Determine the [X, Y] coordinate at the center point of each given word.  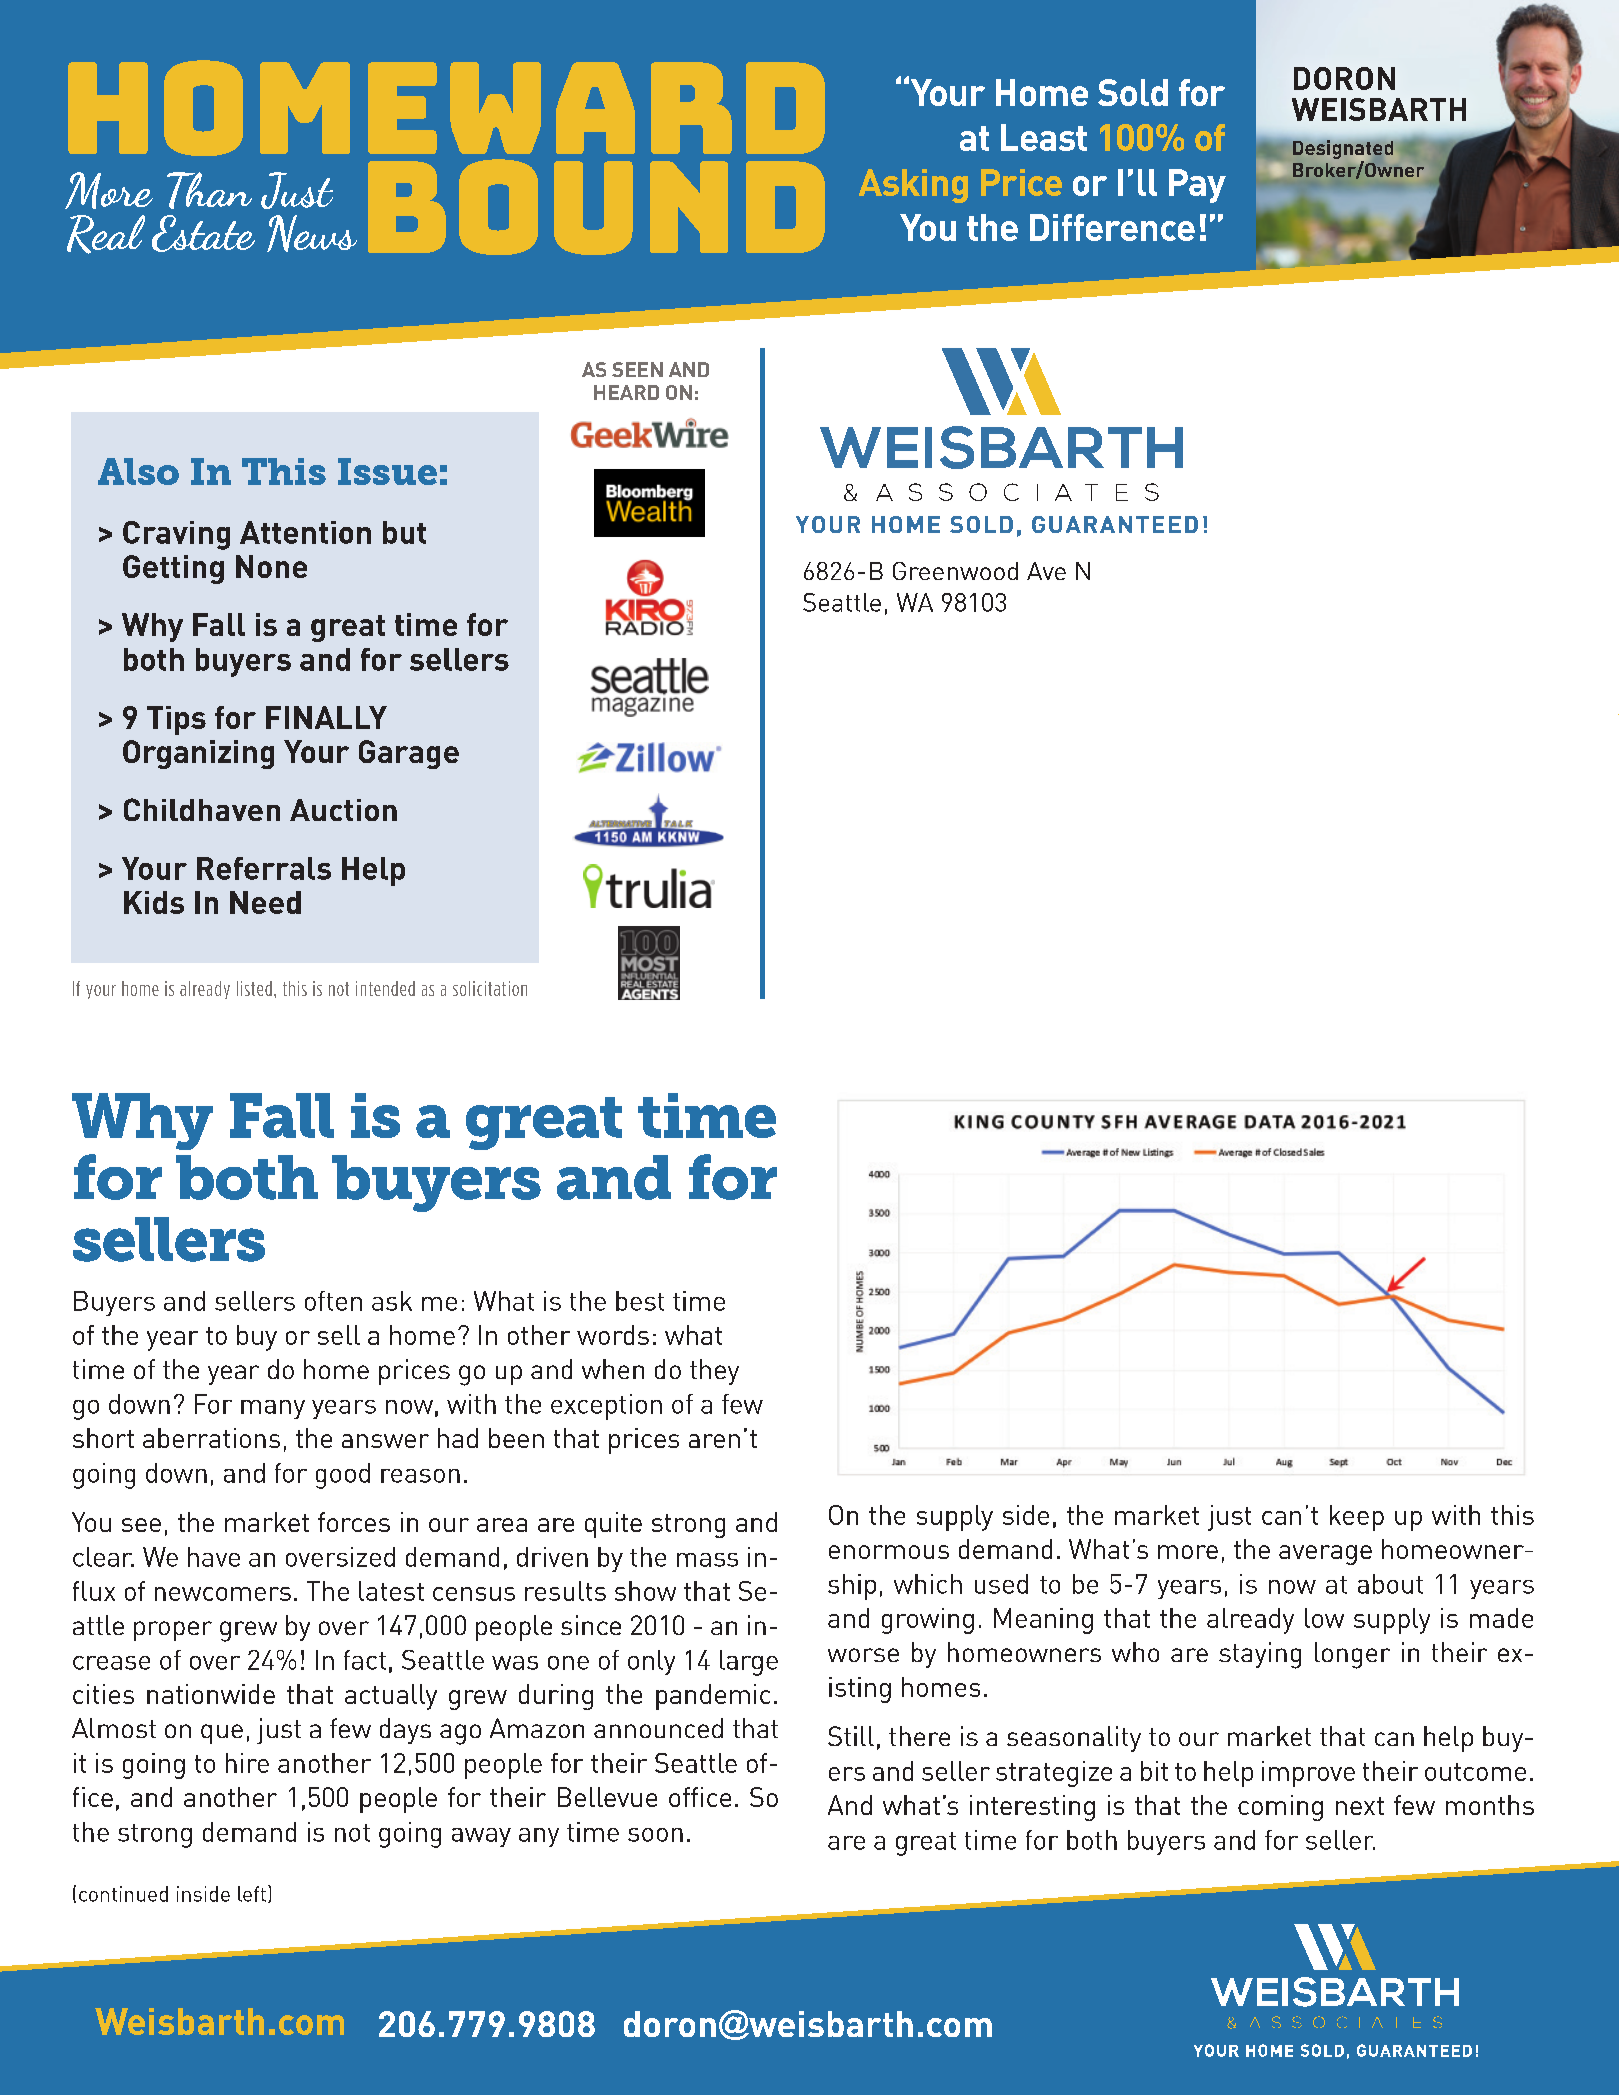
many [273, 1409]
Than [209, 190]
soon [655, 1835]
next [1360, 1806]
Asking [913, 186]
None [271, 566]
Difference [1112, 227]
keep [1357, 1518]
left [252, 1894]
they [714, 1372]
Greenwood [955, 571]
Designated [1343, 150]
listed [254, 988]
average [1325, 1555]
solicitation [490, 988]
